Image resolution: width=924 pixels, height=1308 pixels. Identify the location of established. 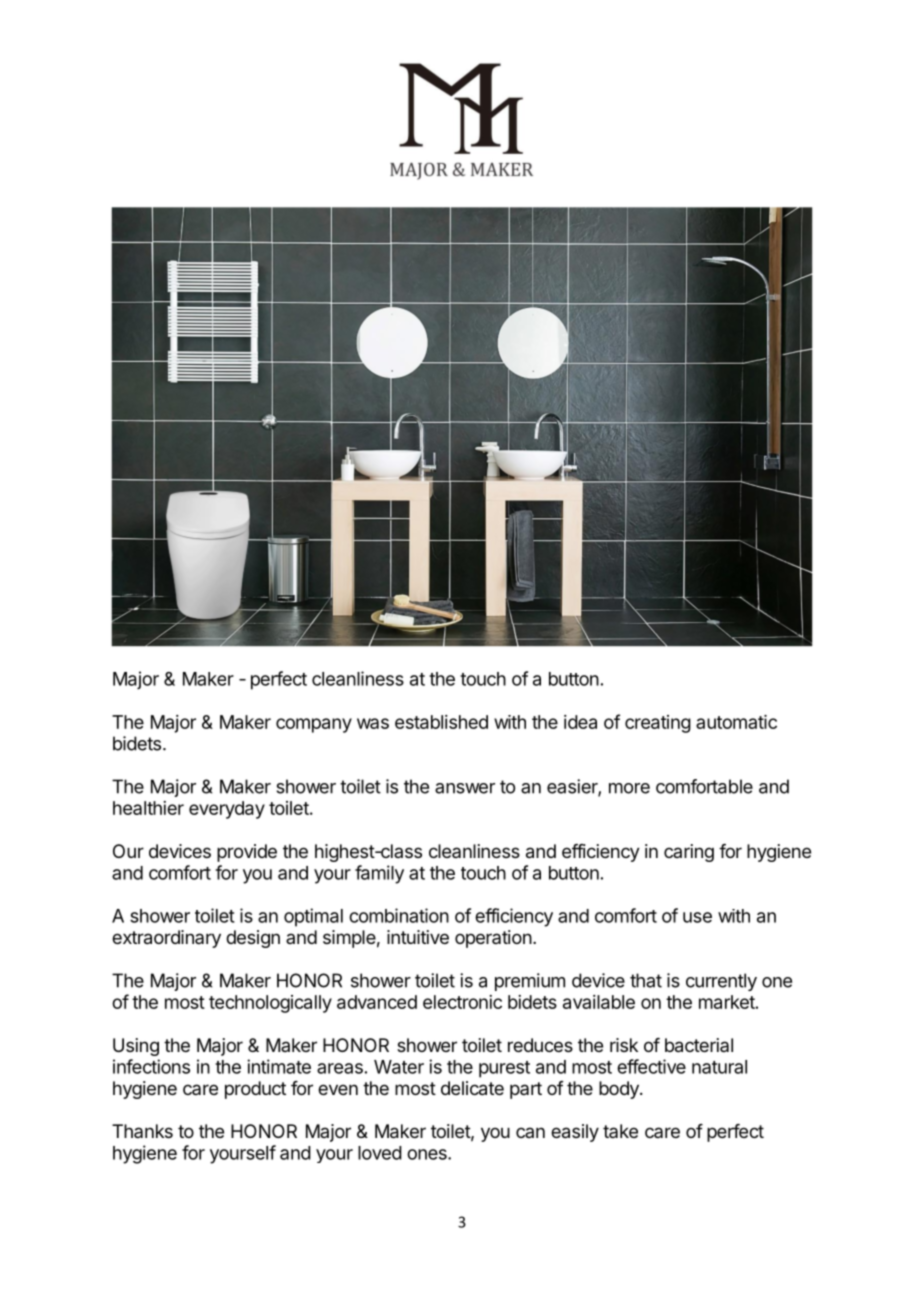
(441, 722).
